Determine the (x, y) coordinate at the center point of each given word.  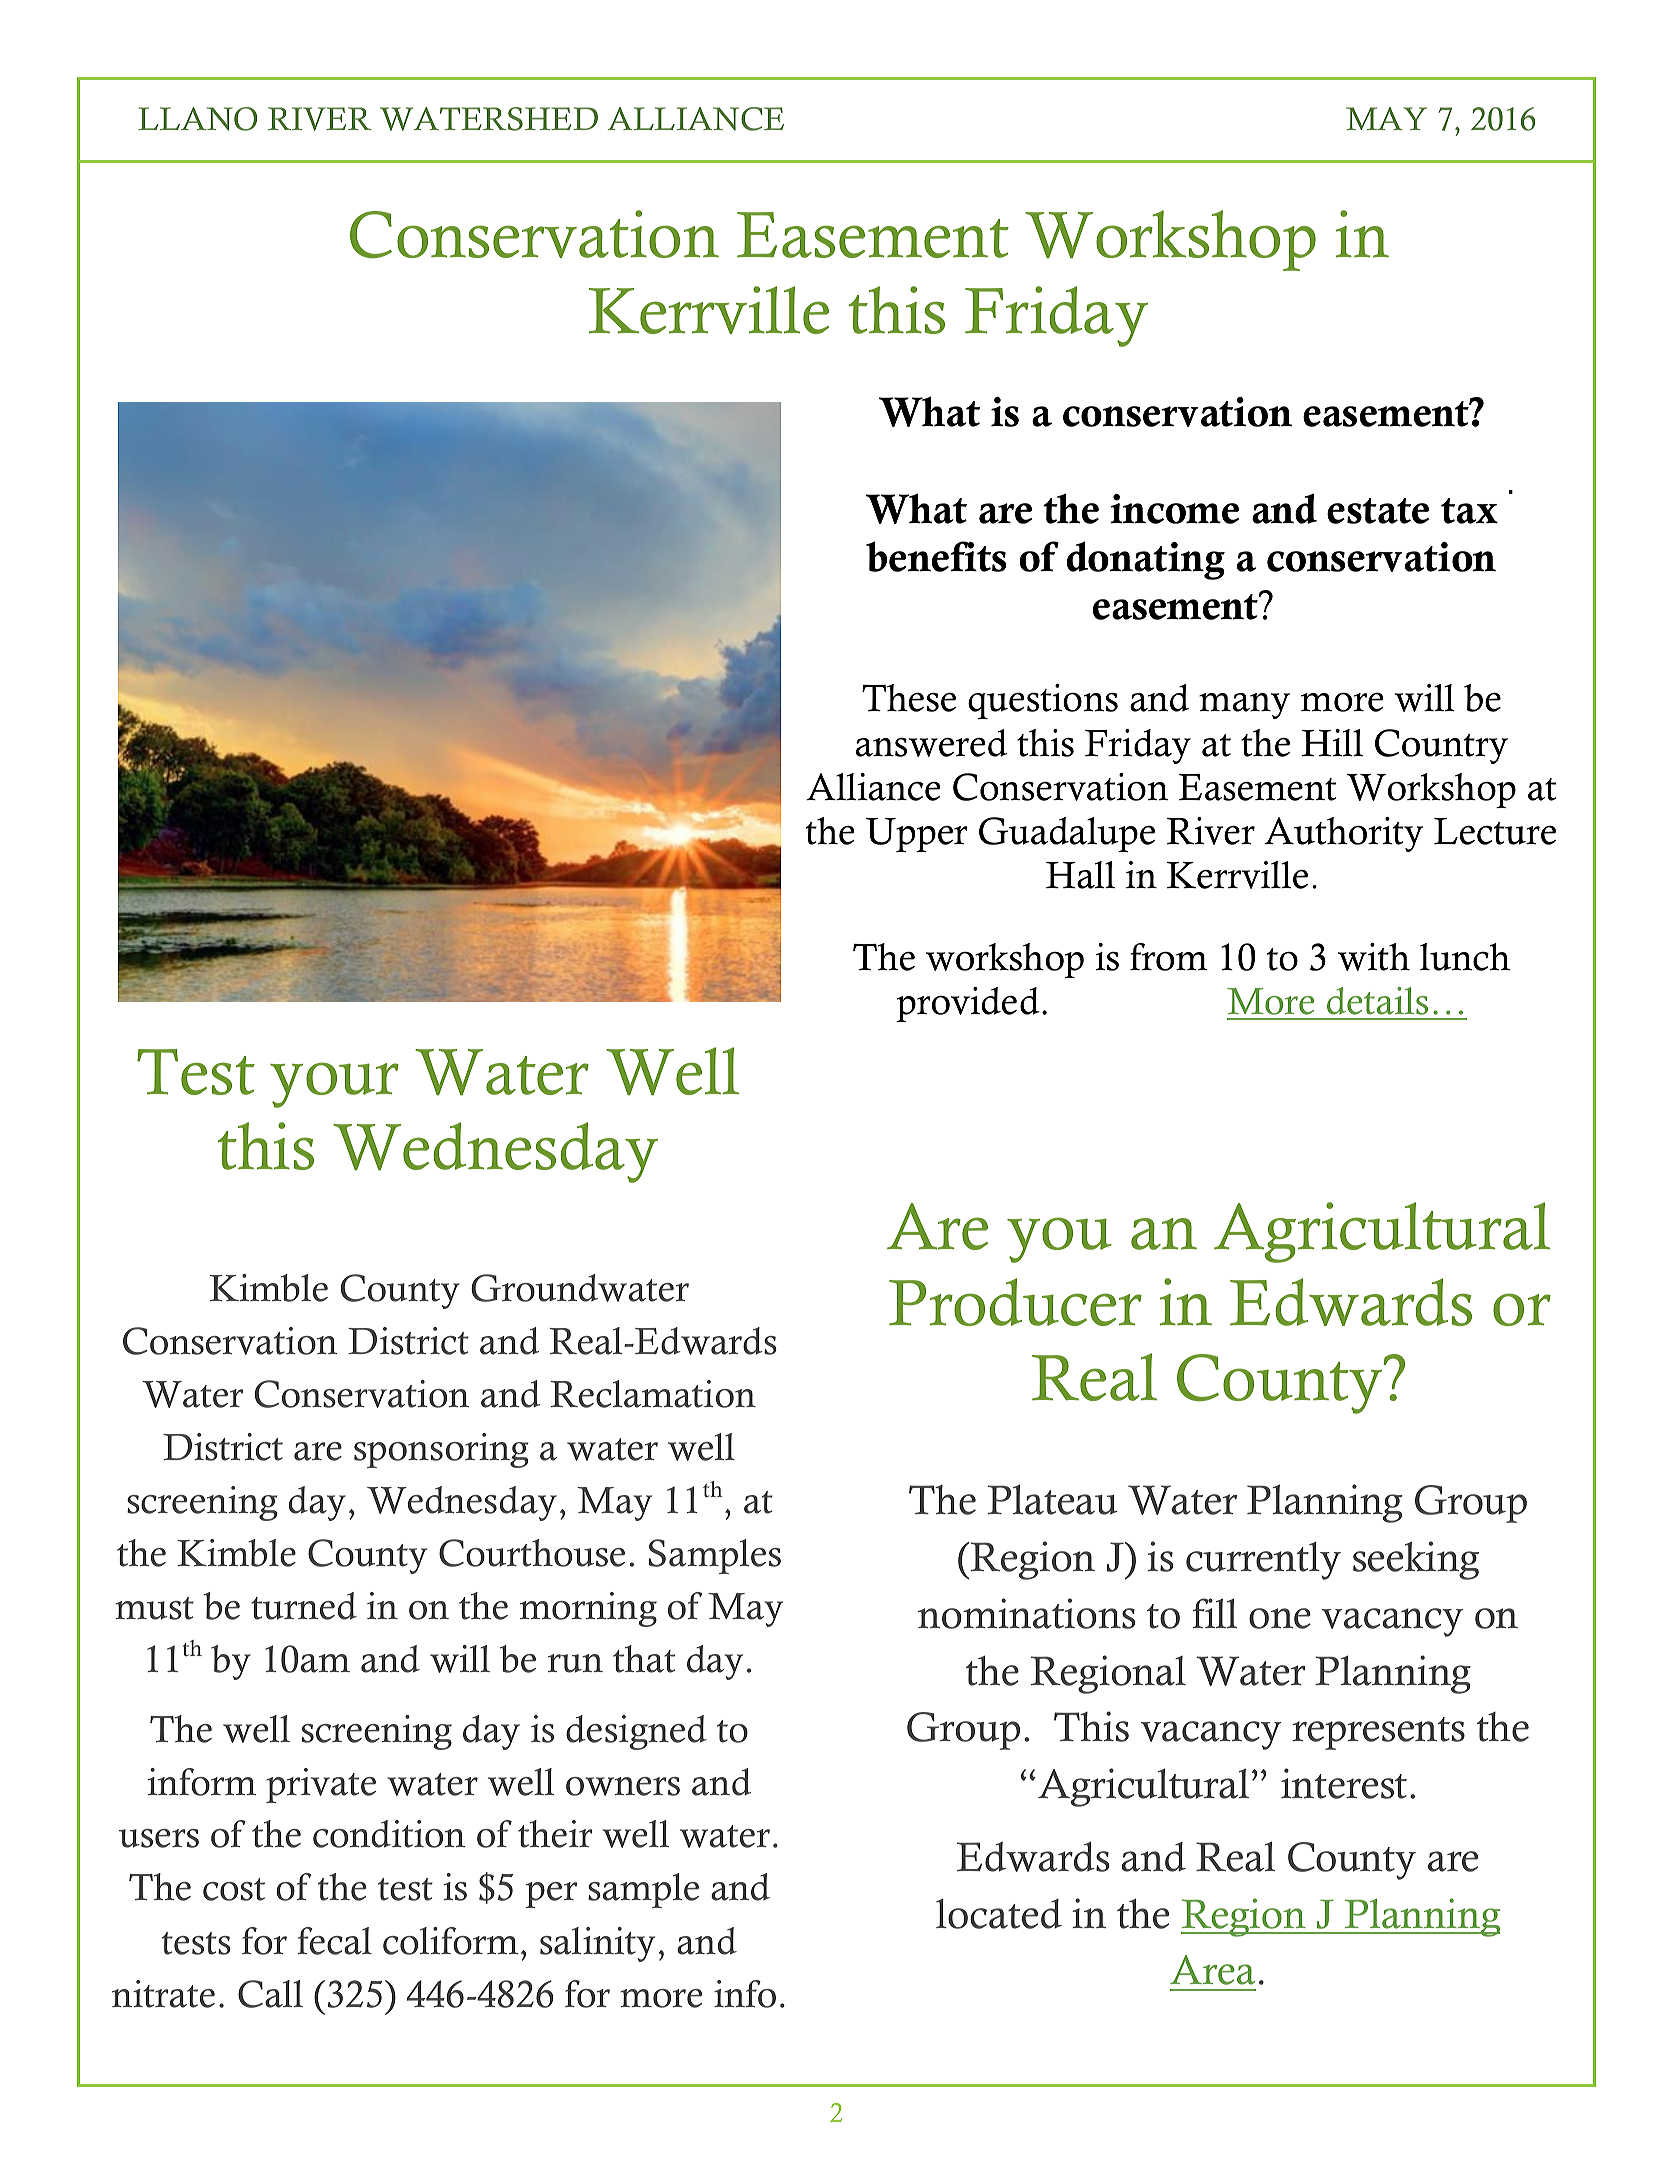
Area (1213, 1970)
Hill (1332, 742)
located (999, 1914)
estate (1378, 511)
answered (931, 743)
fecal (335, 1941)
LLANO (197, 119)
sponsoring (441, 1450)
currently (1263, 1561)
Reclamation (653, 1394)
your (334, 1085)
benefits (936, 556)
